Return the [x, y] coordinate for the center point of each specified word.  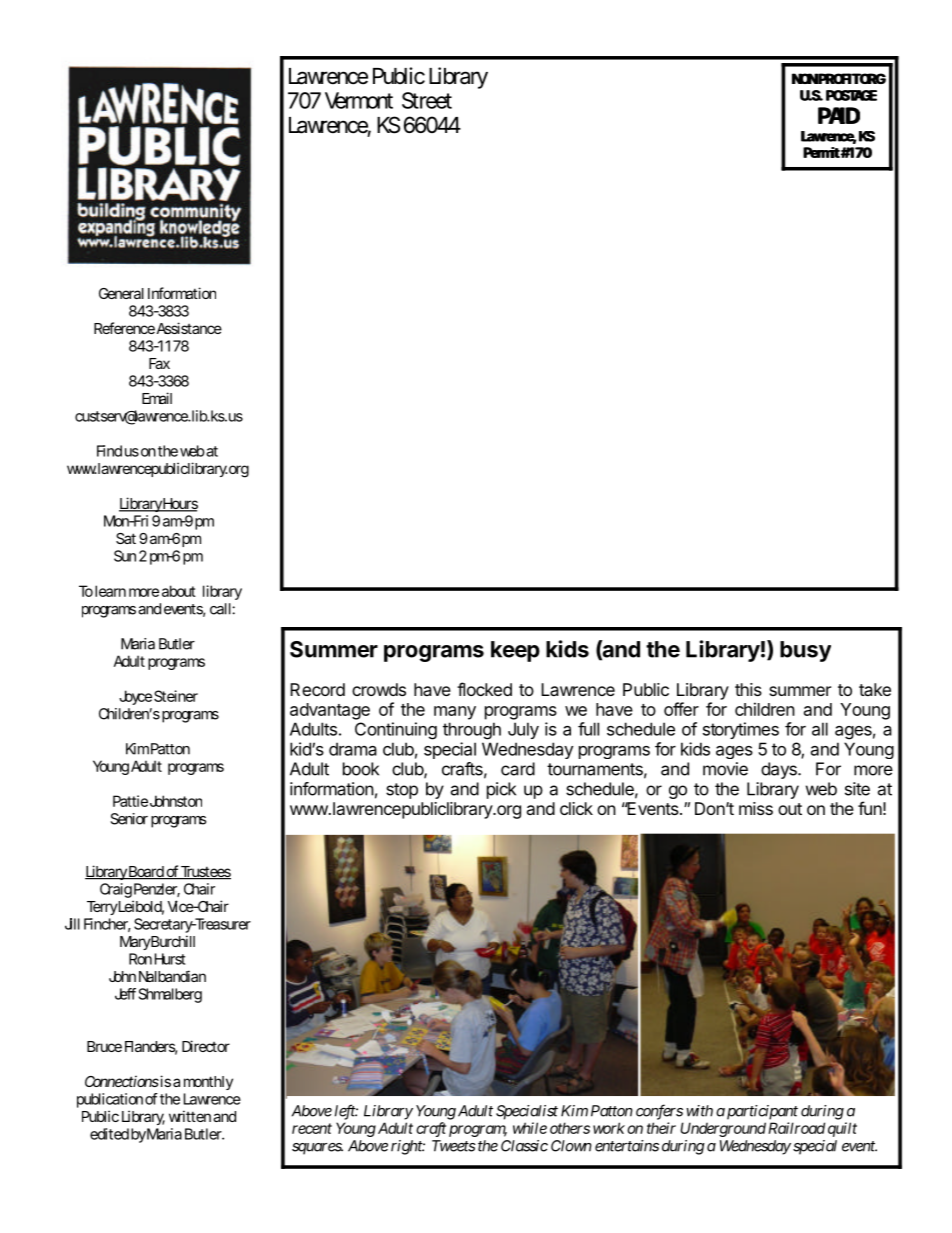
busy [805, 651]
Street [427, 100]
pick [501, 790]
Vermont [359, 100]
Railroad [796, 1128]
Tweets [454, 1146]
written [190, 1116]
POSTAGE [851, 95]
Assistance [189, 328]
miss [756, 808]
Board [146, 872]
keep [515, 651]
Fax [159, 363]
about [179, 591]
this [748, 689]
